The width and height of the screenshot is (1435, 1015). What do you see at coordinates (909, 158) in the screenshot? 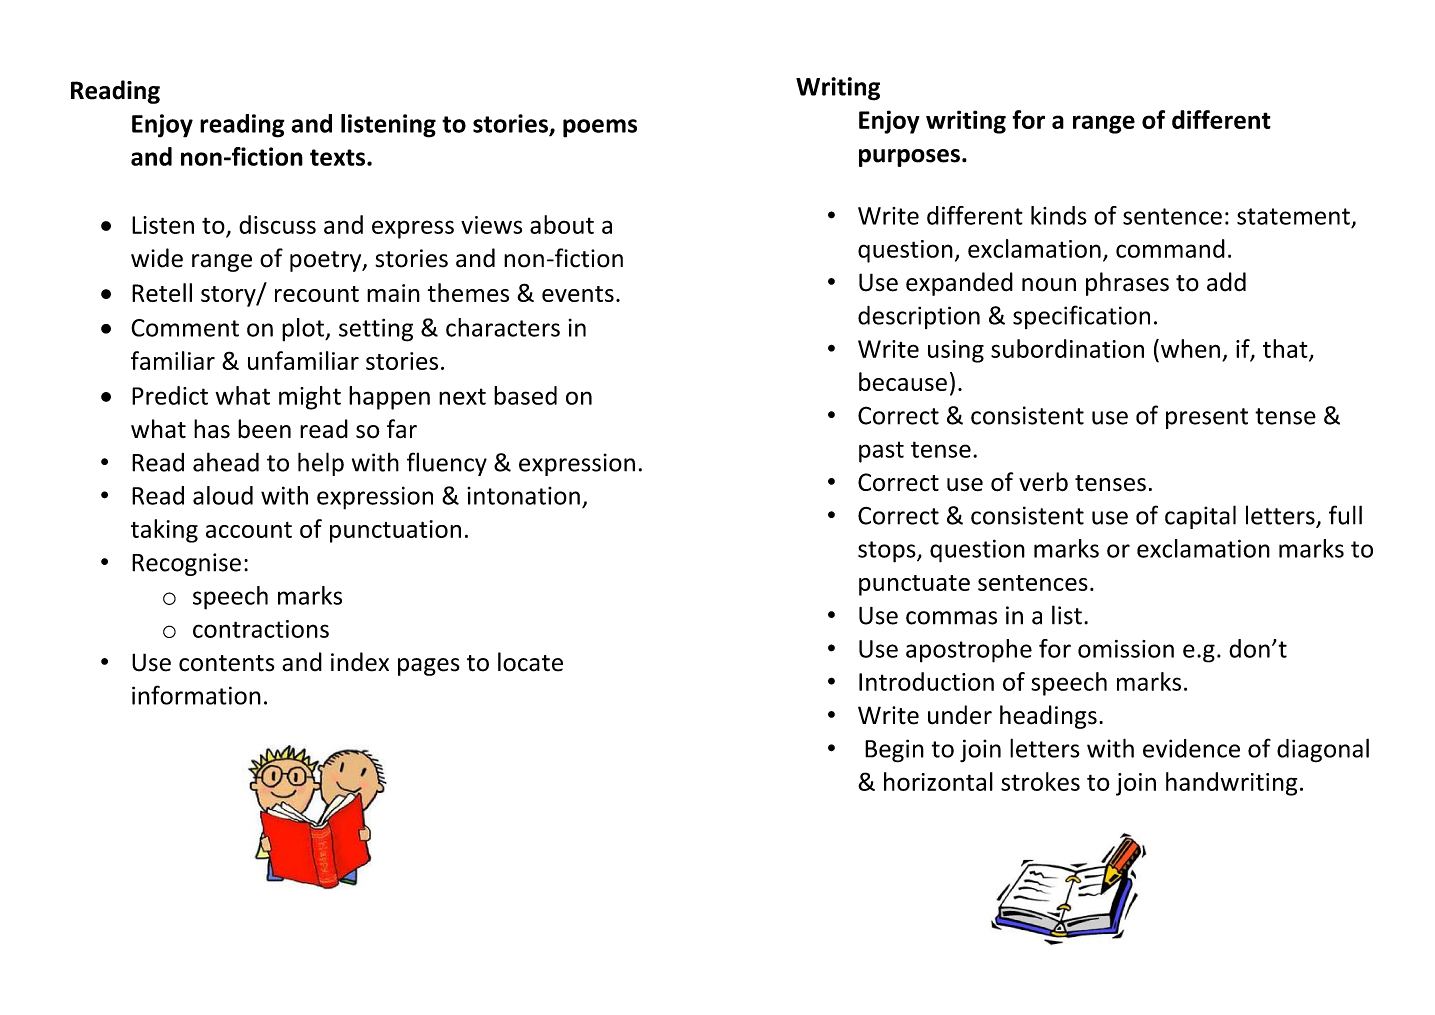
I see `purposes` at bounding box center [909, 158].
